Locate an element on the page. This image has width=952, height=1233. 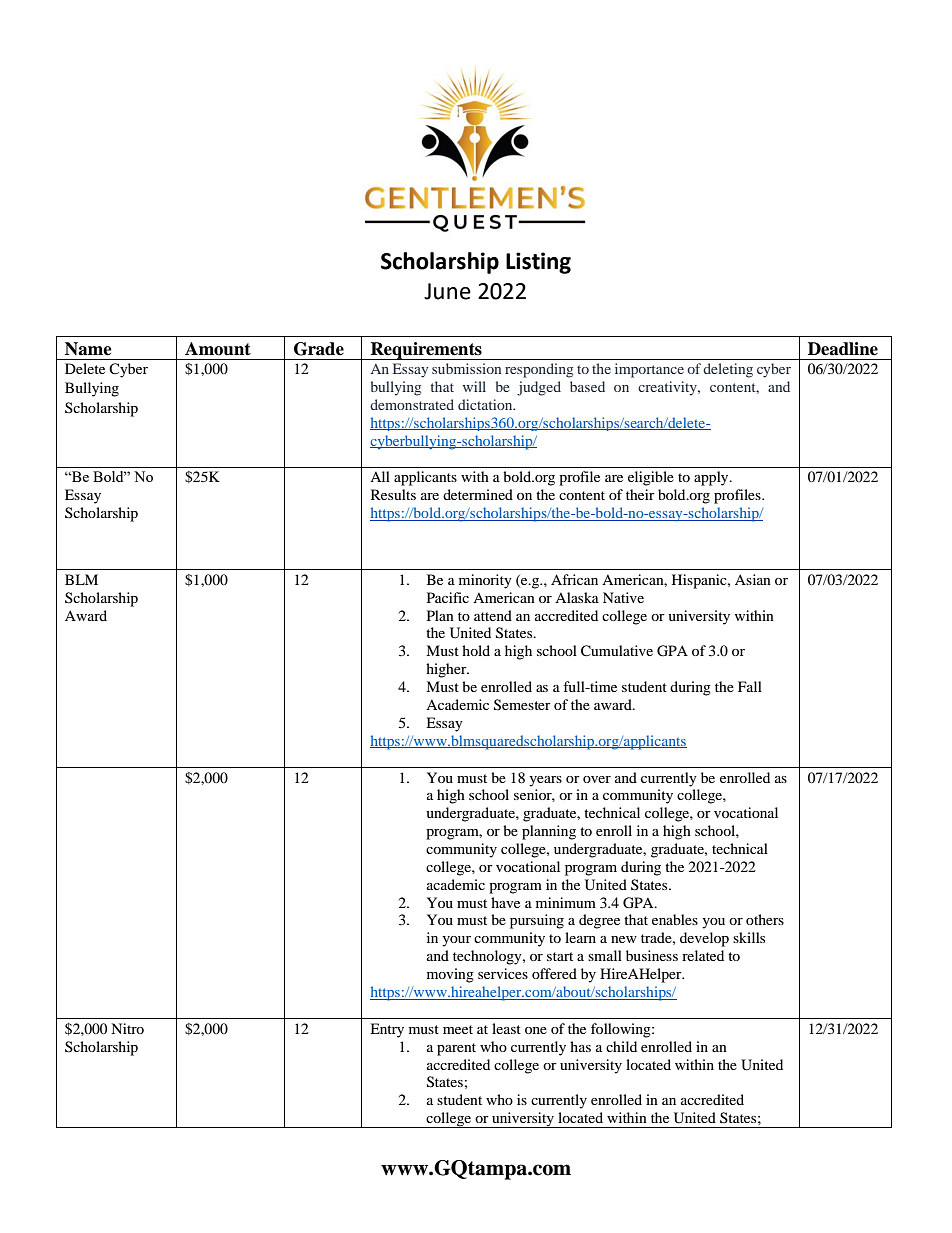
Asian is located at coordinates (753, 579).
